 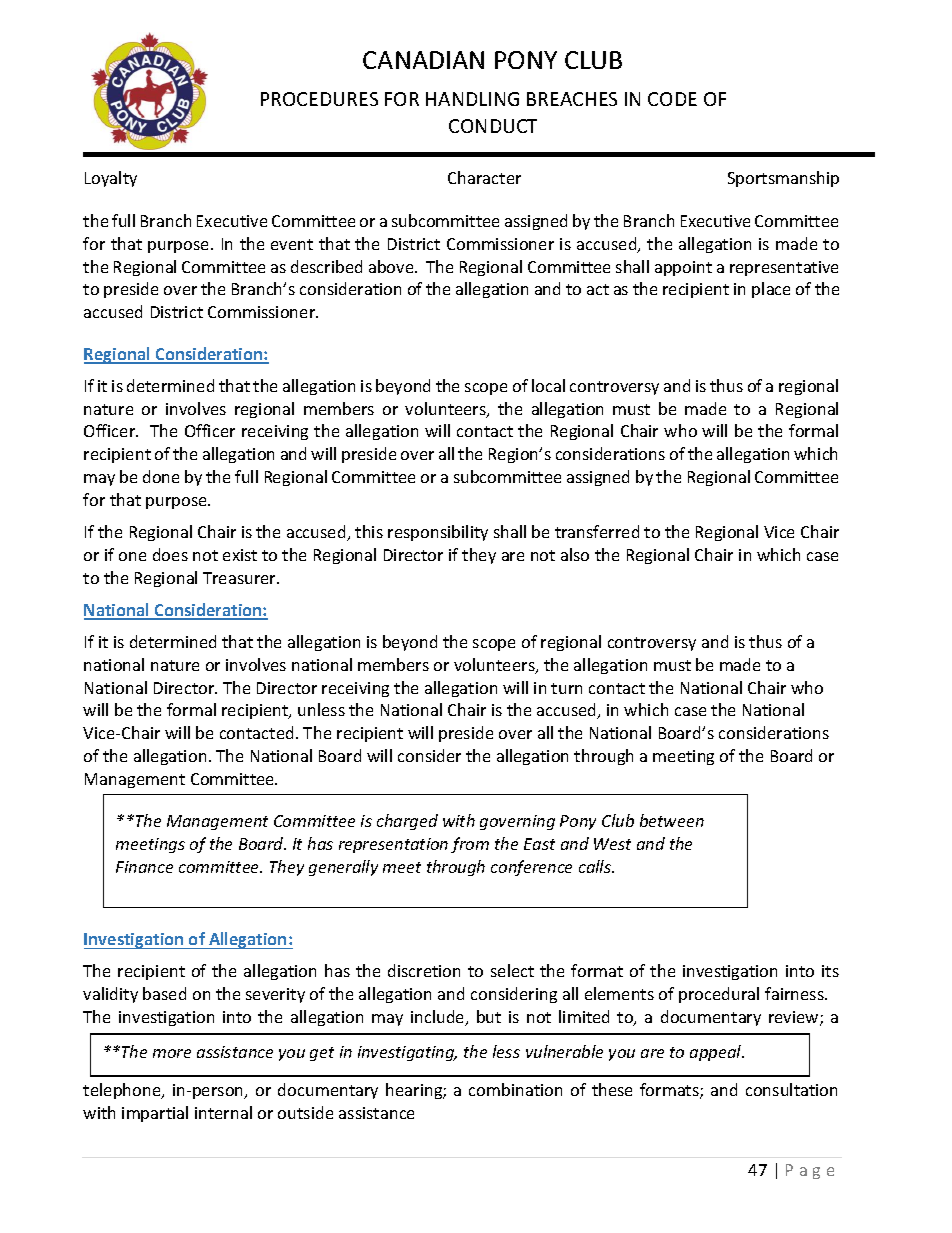 What do you see at coordinates (172, 1053) in the image?
I see `more` at bounding box center [172, 1053].
